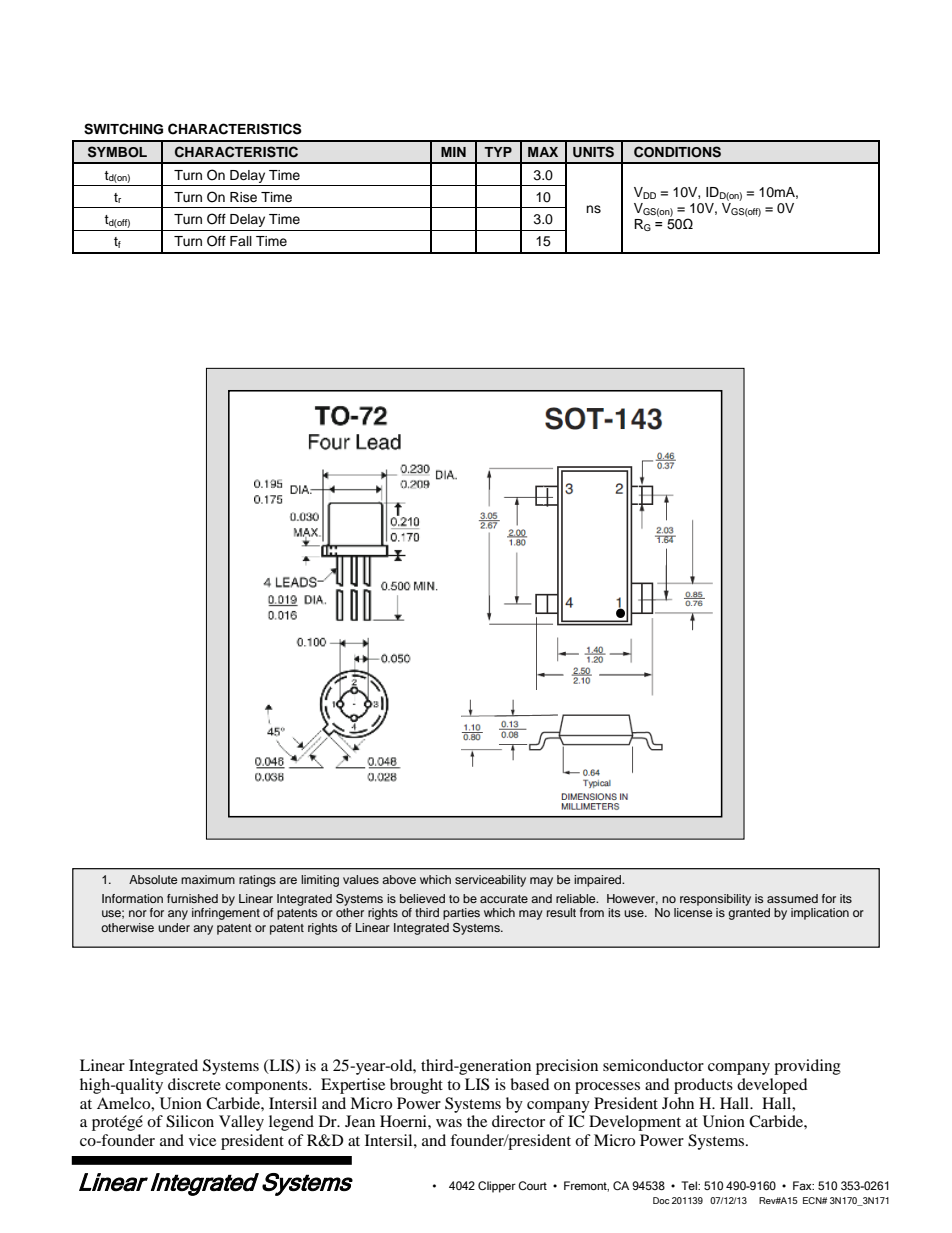 This screenshot has width=952, height=1233. Describe the element at coordinates (677, 152) in the screenshot. I see `CONDITIONS` at that location.
